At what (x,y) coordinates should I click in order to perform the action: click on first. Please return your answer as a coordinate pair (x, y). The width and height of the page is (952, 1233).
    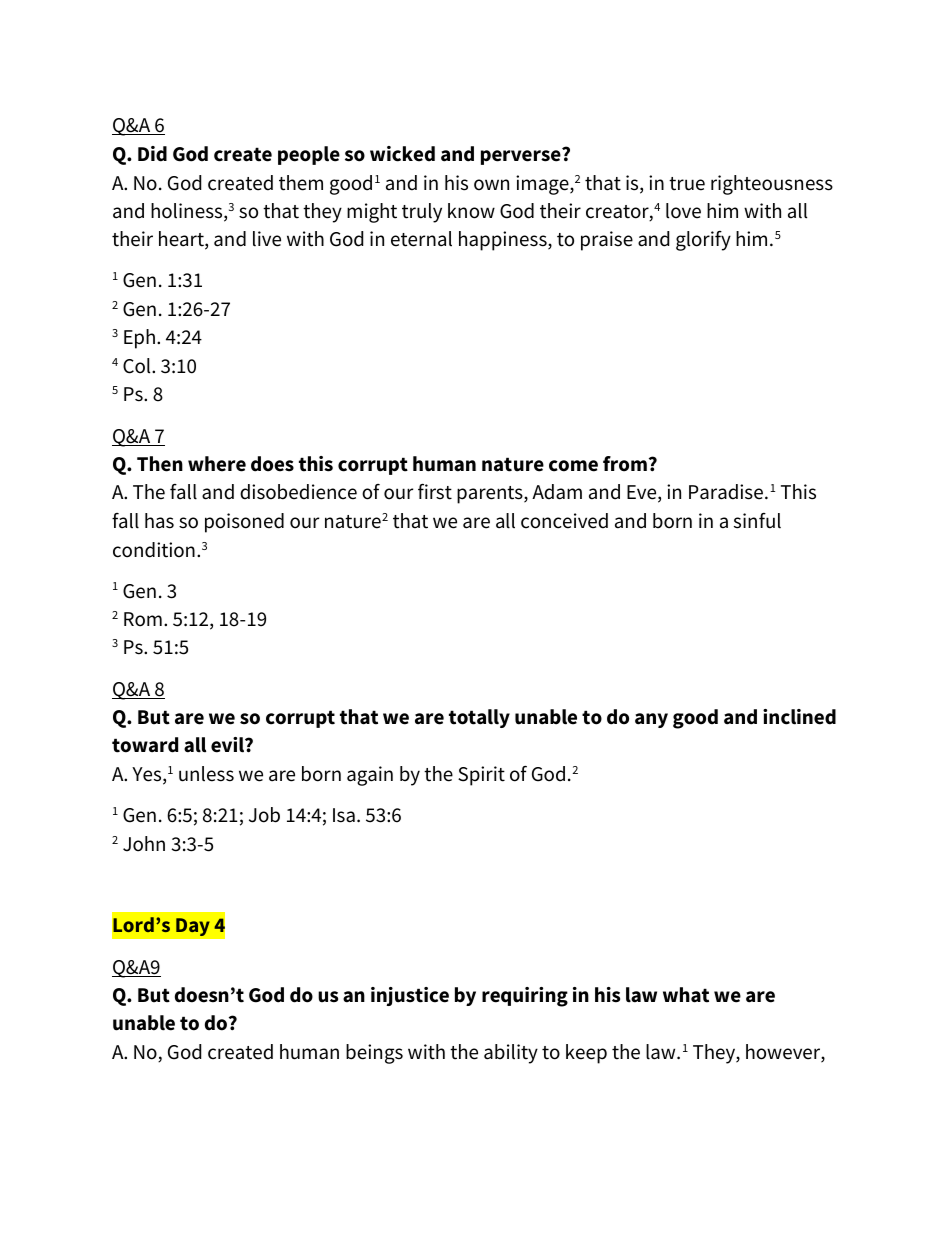
    Looking at the image, I should click on (435, 492).
